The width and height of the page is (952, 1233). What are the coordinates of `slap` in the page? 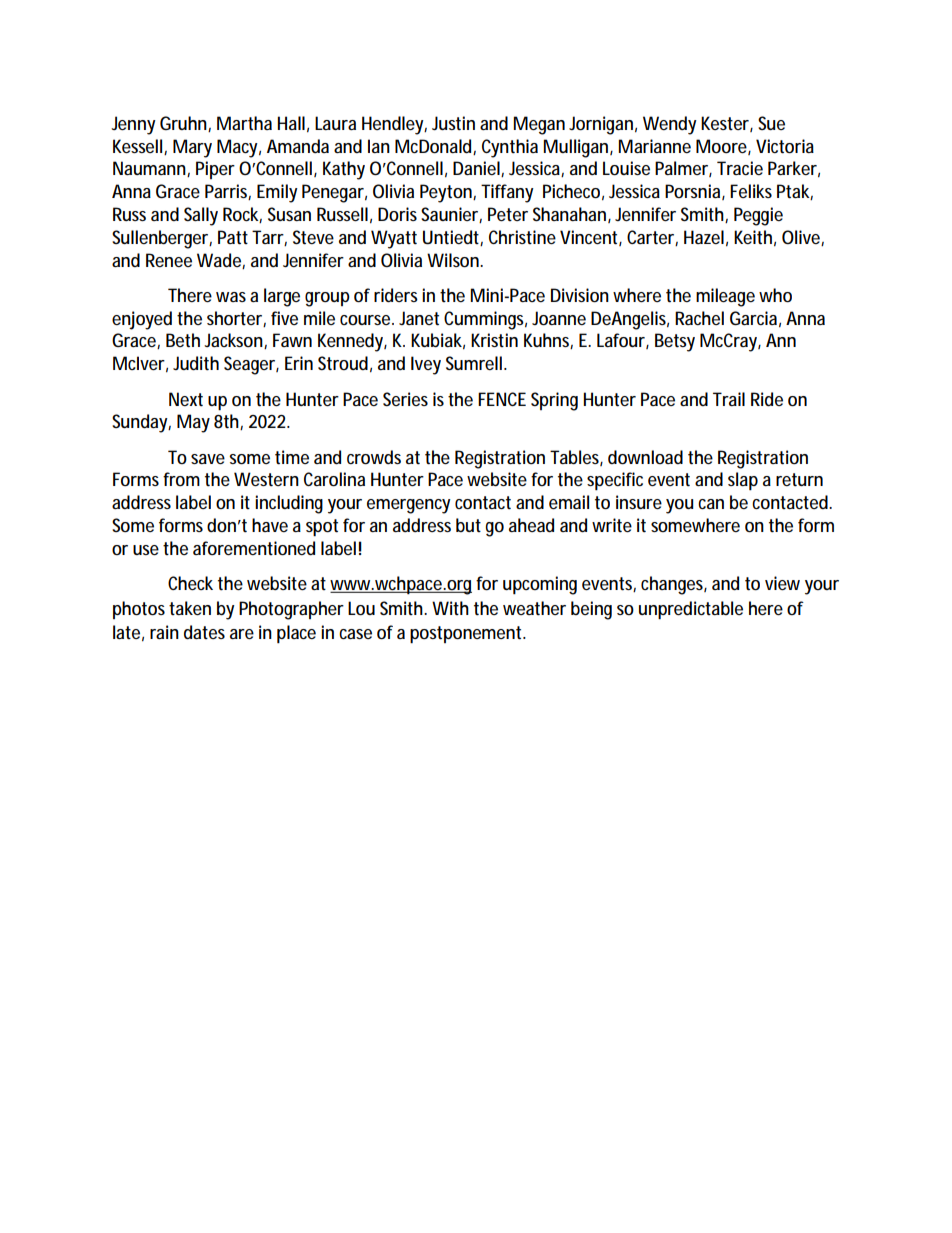 It's located at (743, 481).
